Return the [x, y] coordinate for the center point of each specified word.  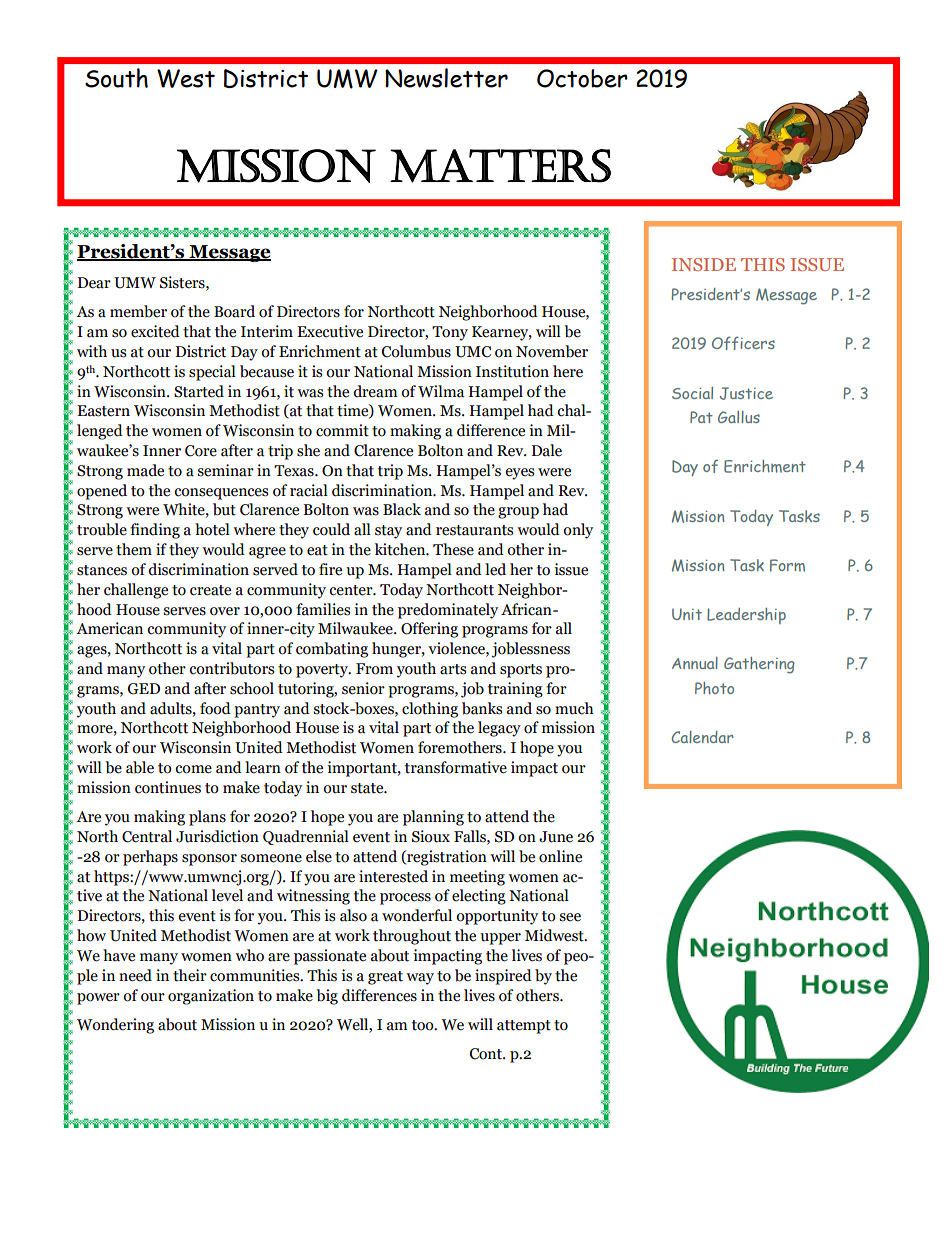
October [582, 78]
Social [692, 393]
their [190, 975]
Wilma [441, 391]
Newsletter [446, 78]
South [116, 78]
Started [199, 391]
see [570, 917]
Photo [714, 688]
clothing [430, 710]
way [420, 979]
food [215, 708]
